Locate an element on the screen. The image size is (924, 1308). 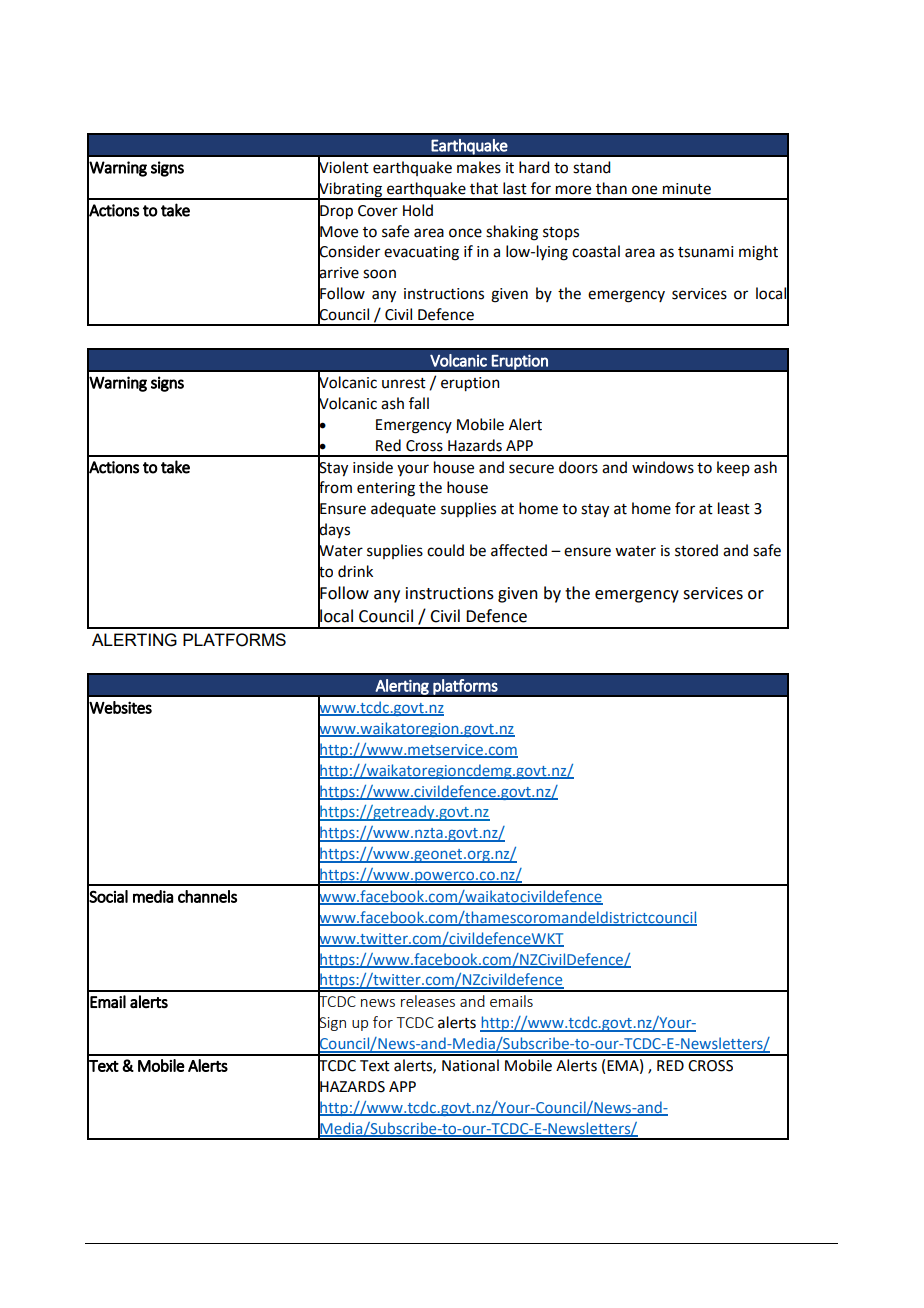
releases is located at coordinates (428, 1001).
